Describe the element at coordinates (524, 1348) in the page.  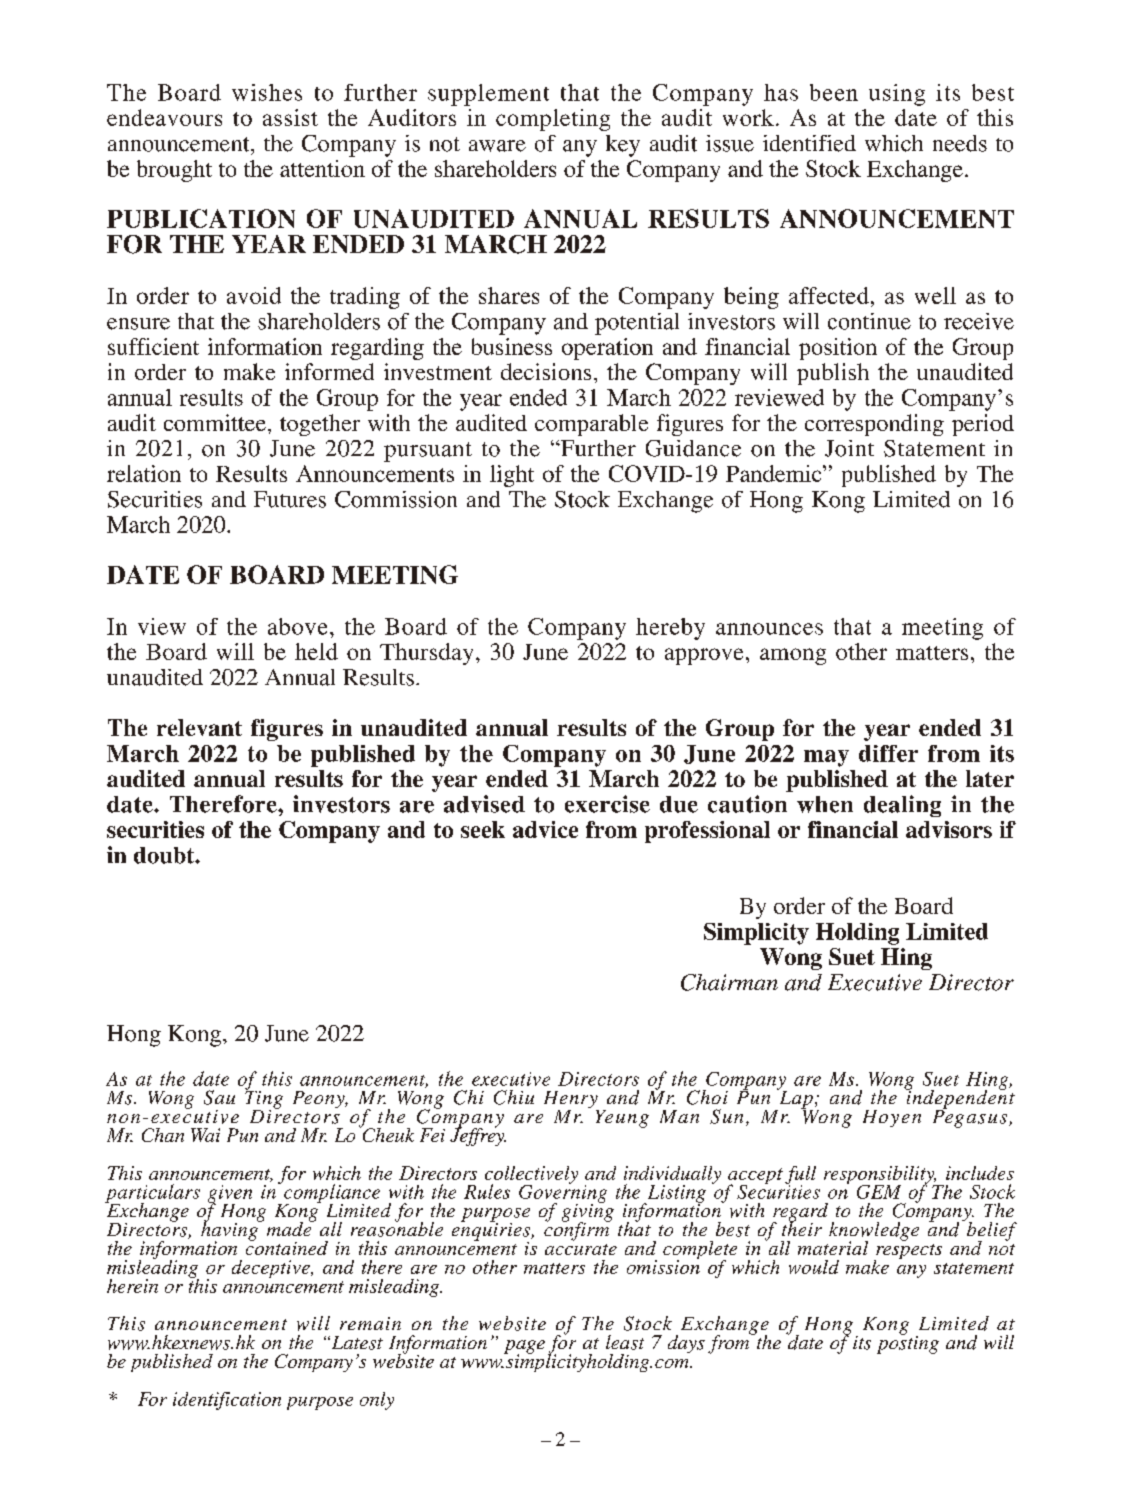
I see `page` at that location.
